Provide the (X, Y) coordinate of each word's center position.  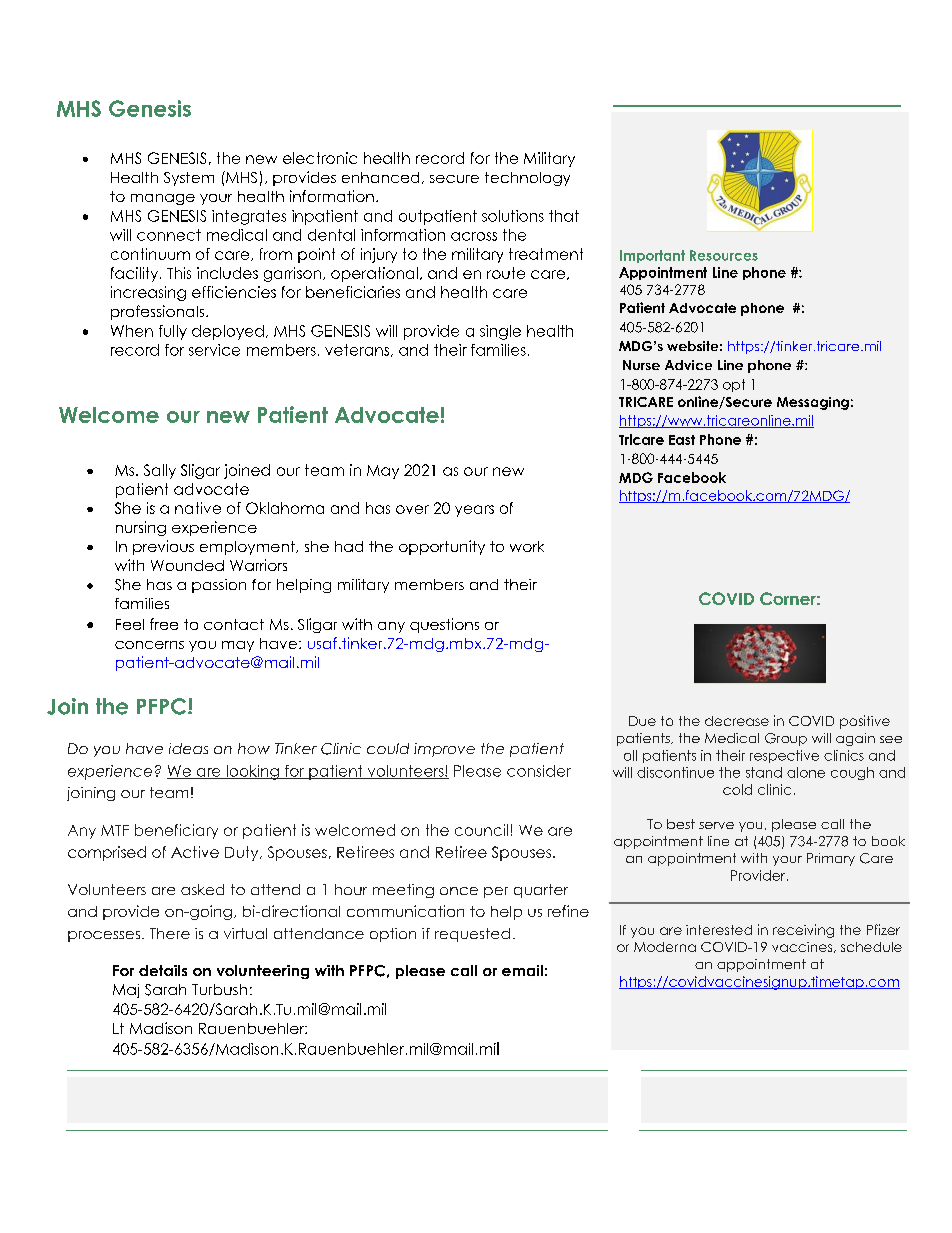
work (527, 546)
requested (472, 935)
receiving (803, 931)
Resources (724, 255)
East (682, 440)
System (189, 179)
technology (527, 179)
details (163, 970)
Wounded (187, 565)
